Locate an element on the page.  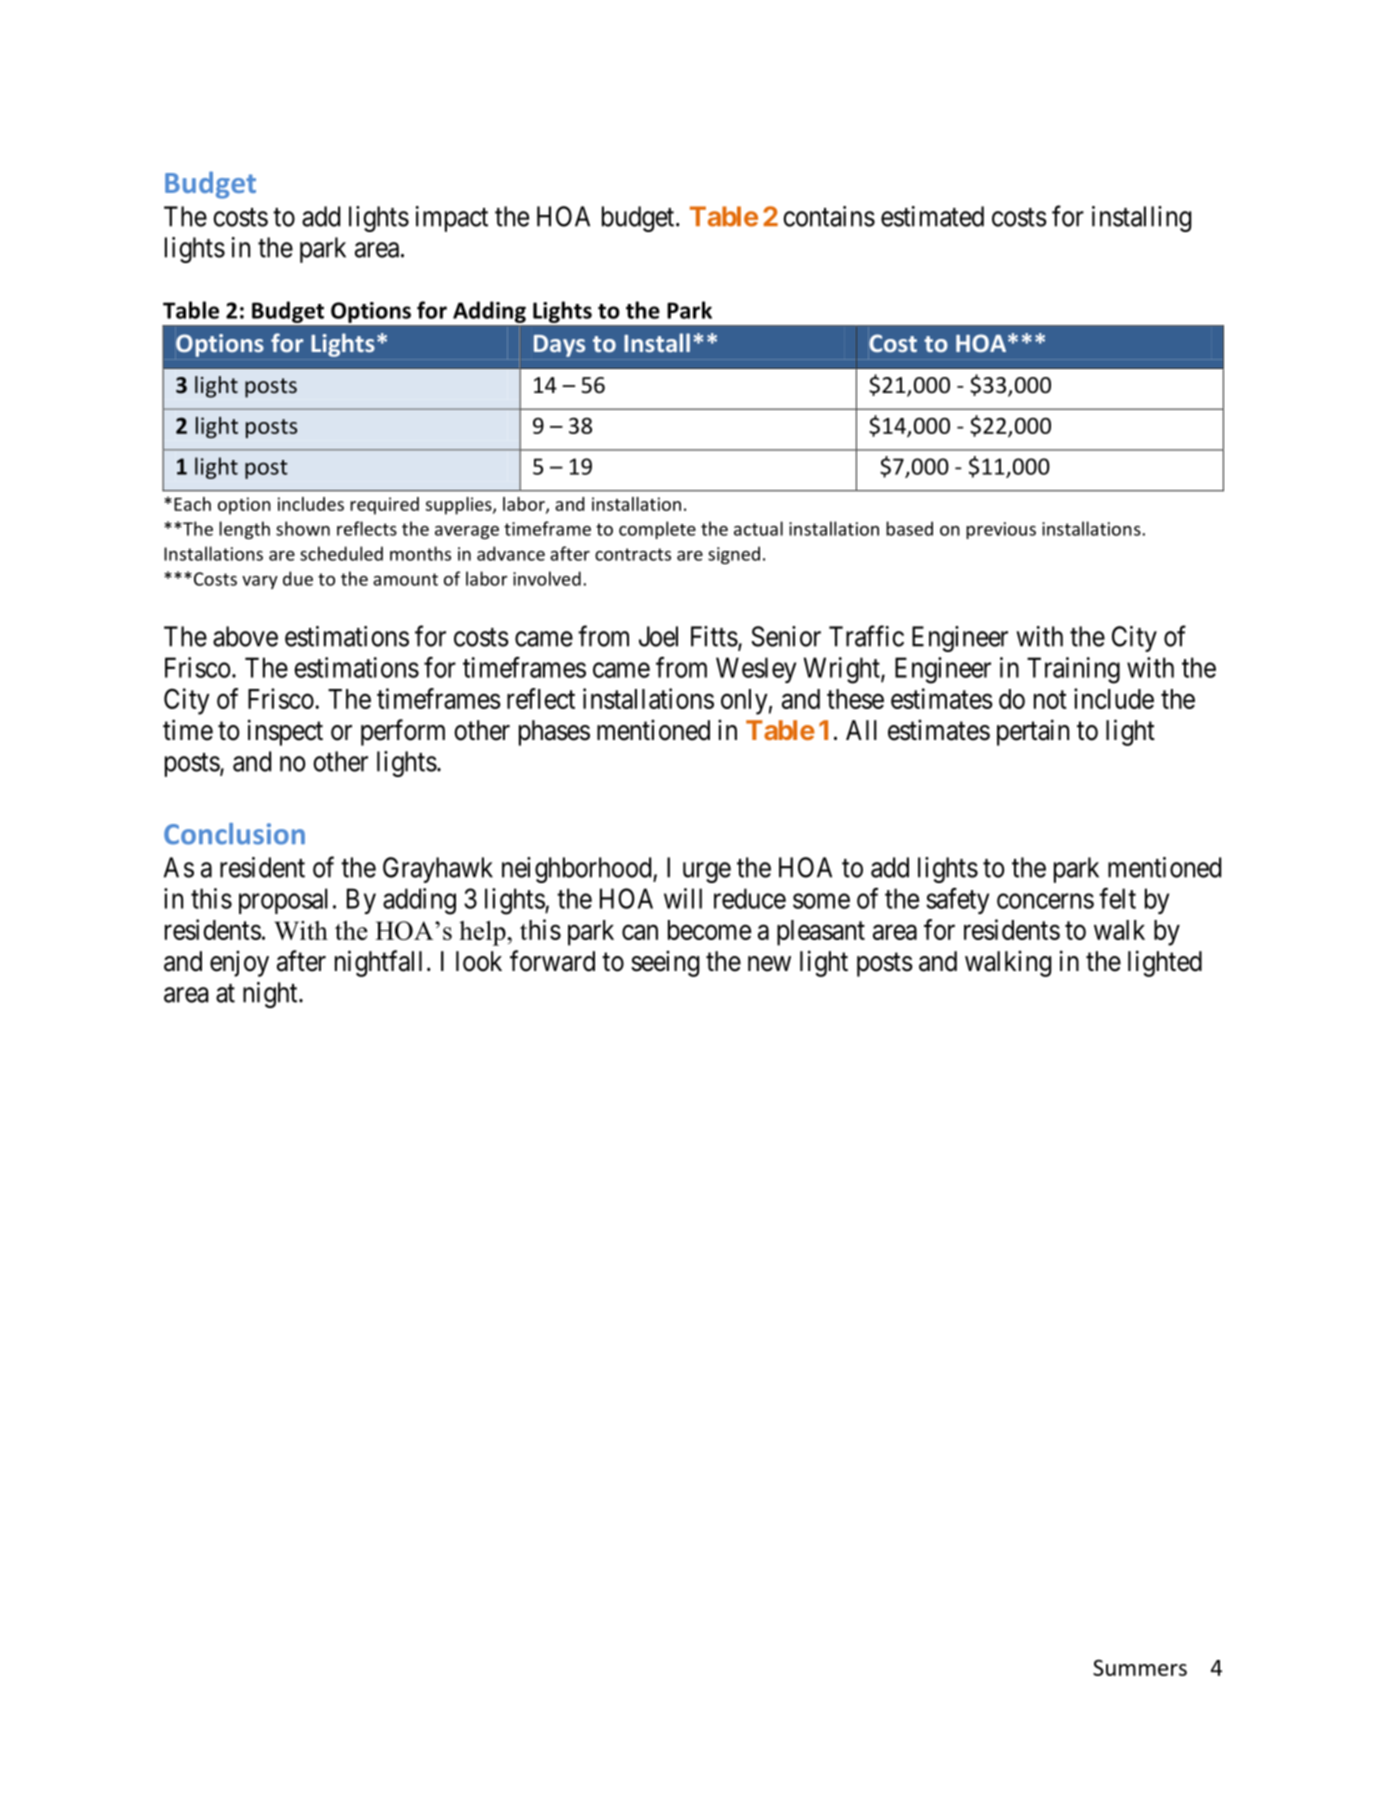
Summers is located at coordinates (1140, 1667).
